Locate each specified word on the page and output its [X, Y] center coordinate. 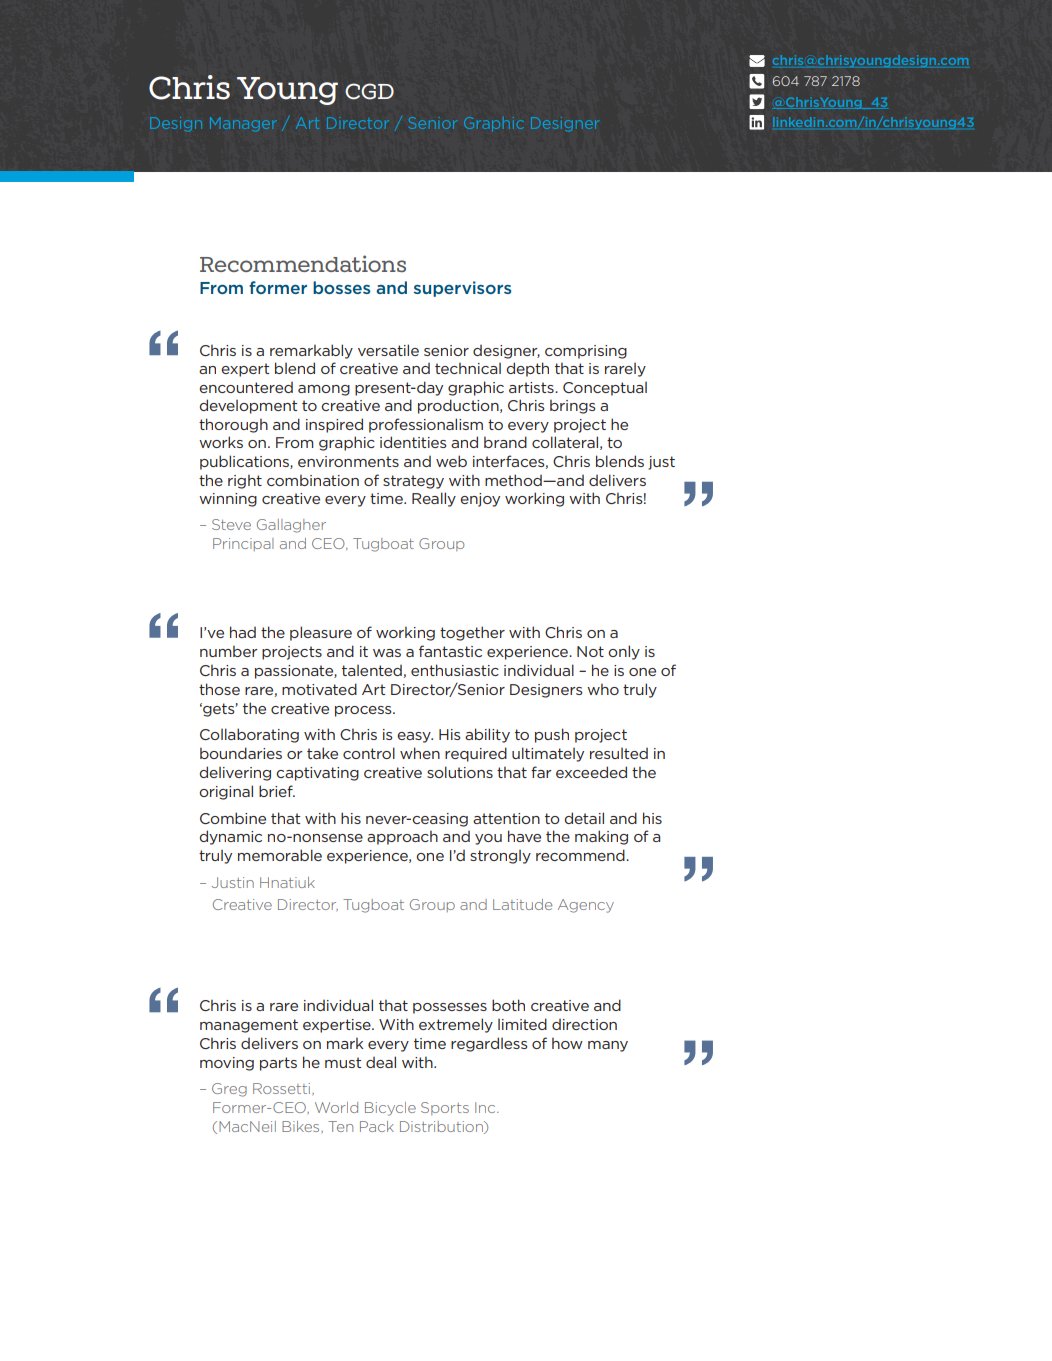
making [601, 837]
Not [590, 651]
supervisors [462, 289]
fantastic [450, 651]
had [243, 632]
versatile [388, 350]
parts [278, 1064]
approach [402, 837]
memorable [280, 855]
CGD [369, 91]
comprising [586, 352]
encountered [246, 387]
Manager [243, 124]
